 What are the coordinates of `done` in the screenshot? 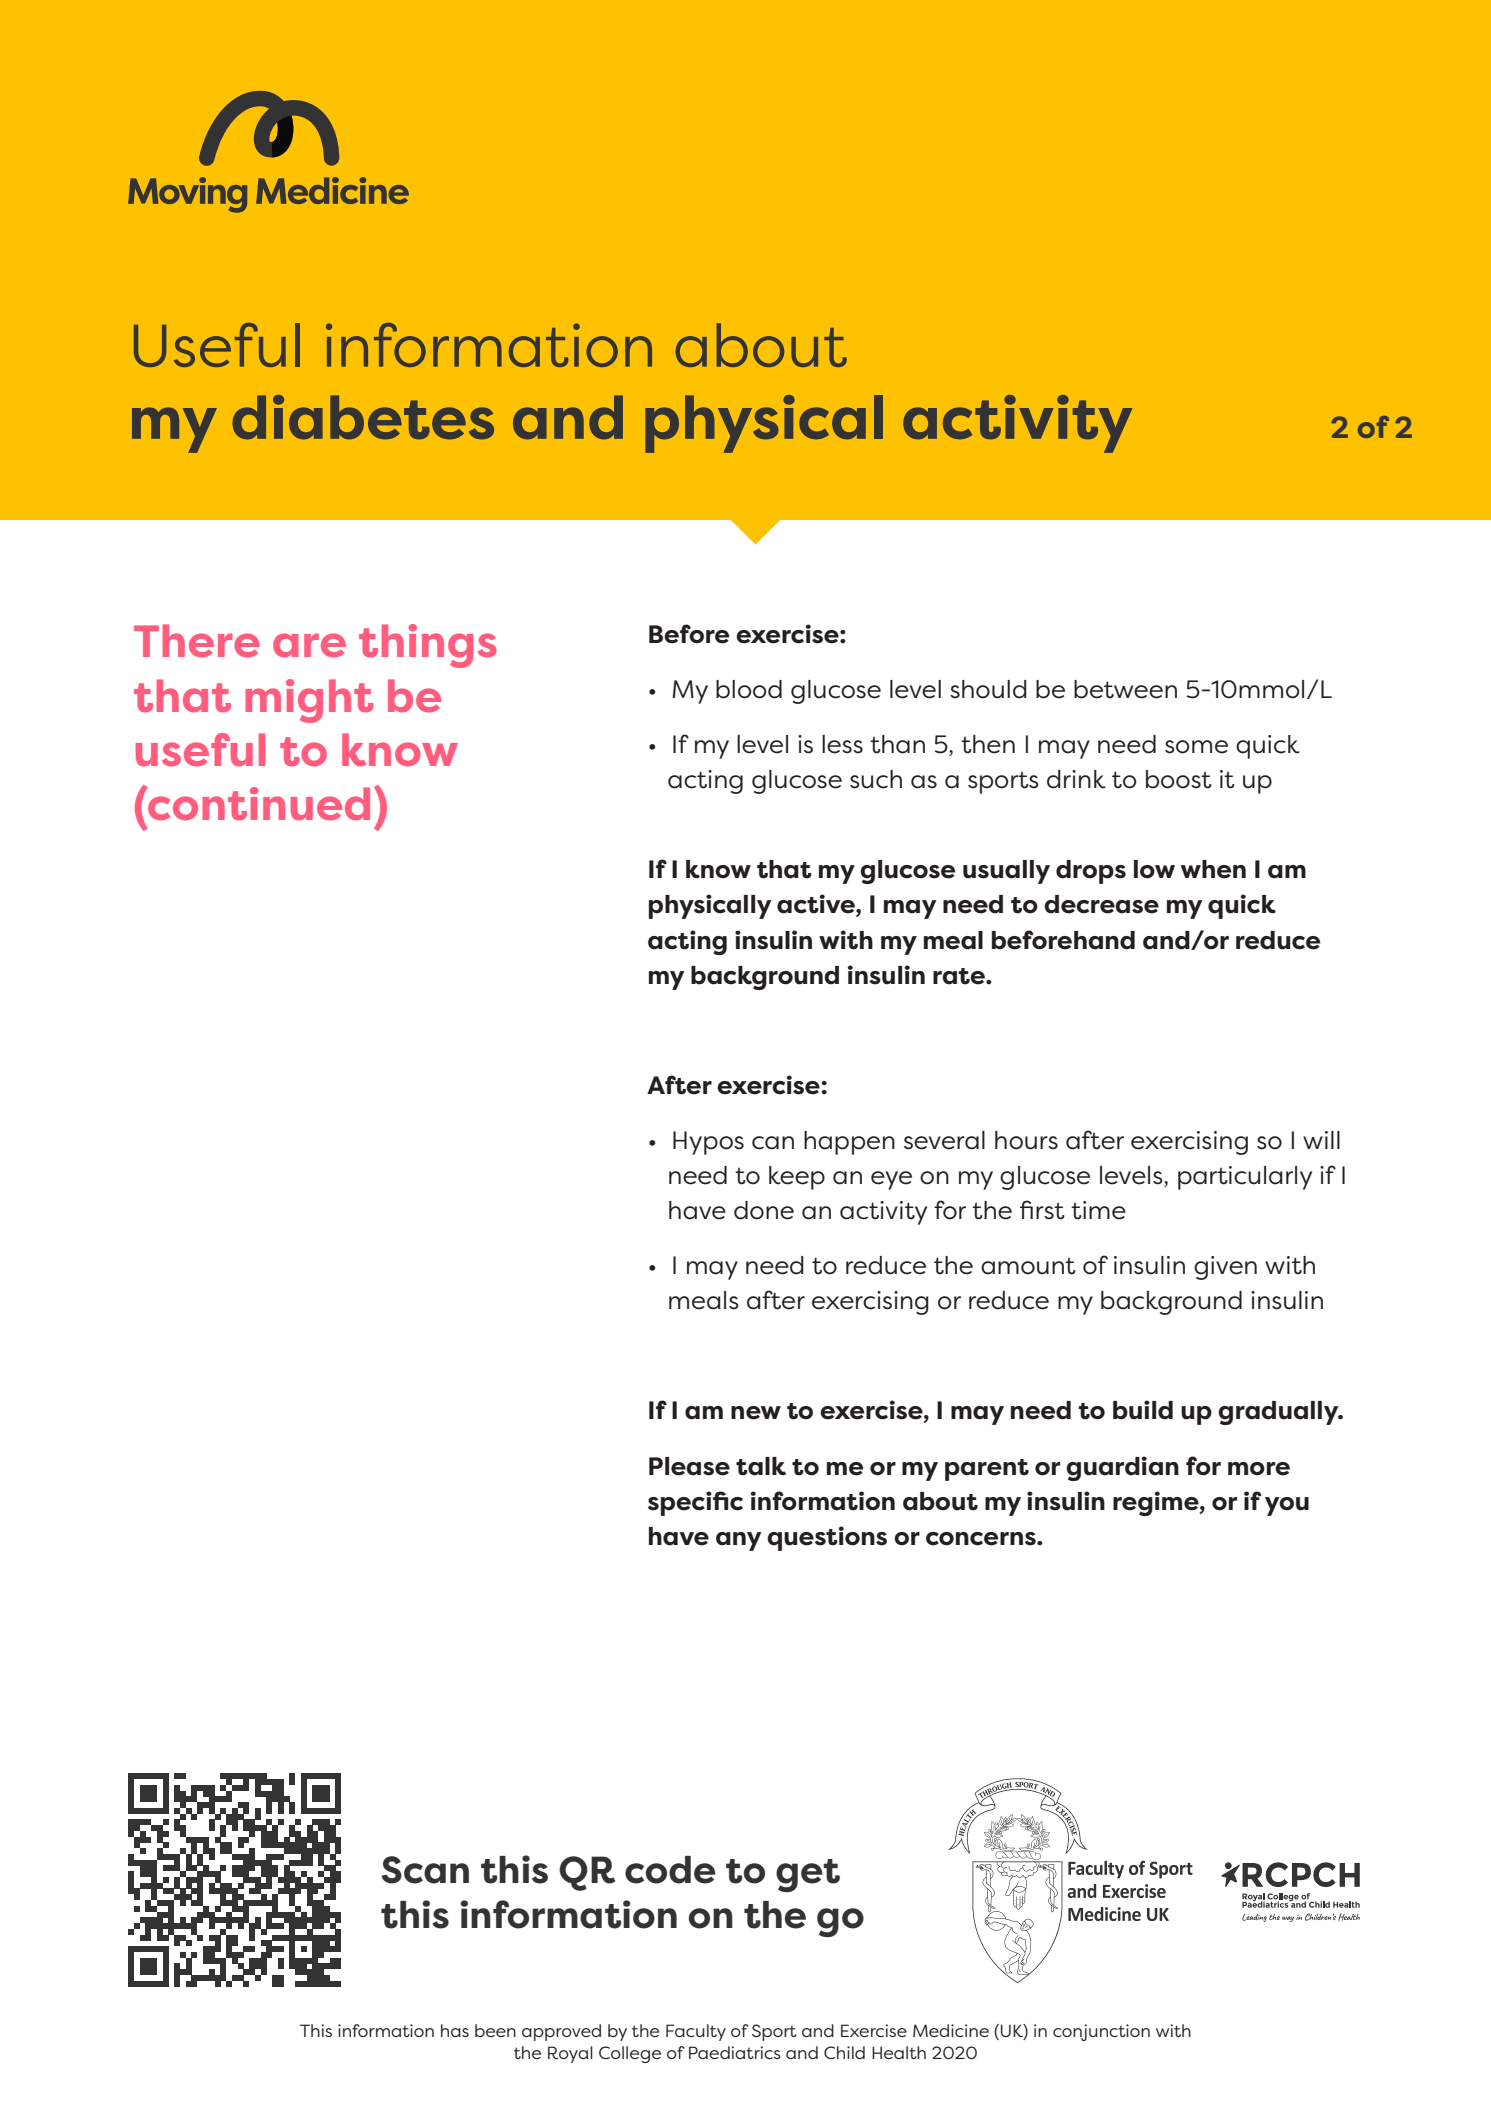 It's located at (764, 1210).
